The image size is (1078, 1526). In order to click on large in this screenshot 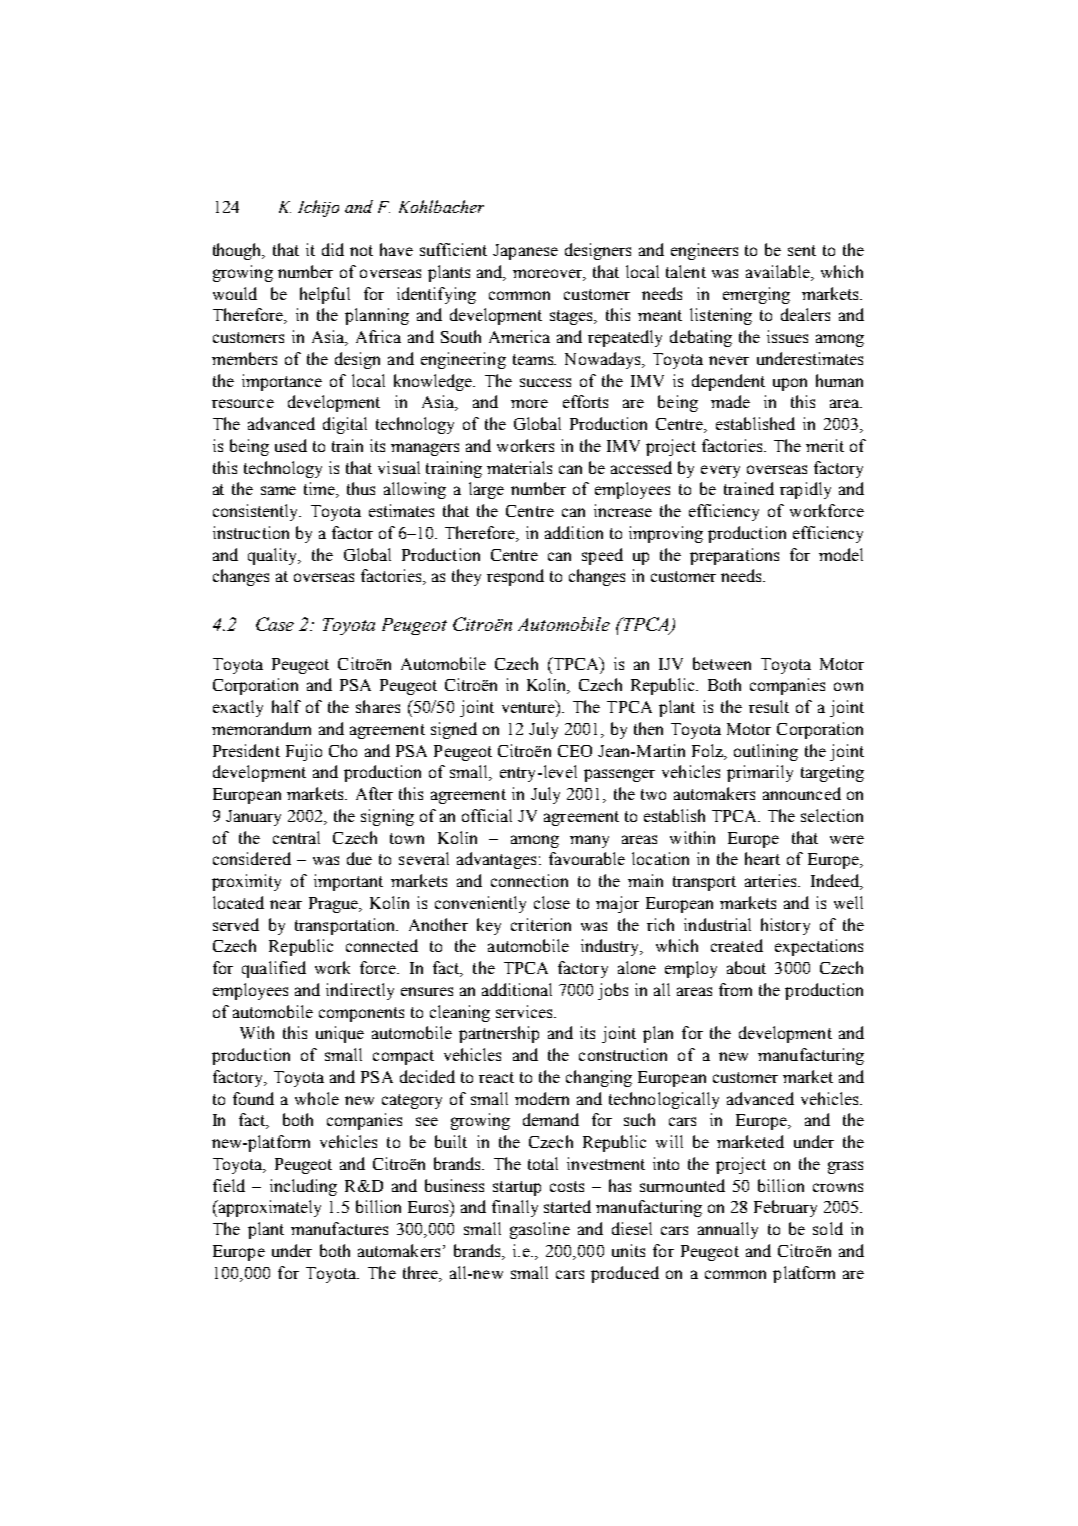, I will do `click(486, 490)`.
